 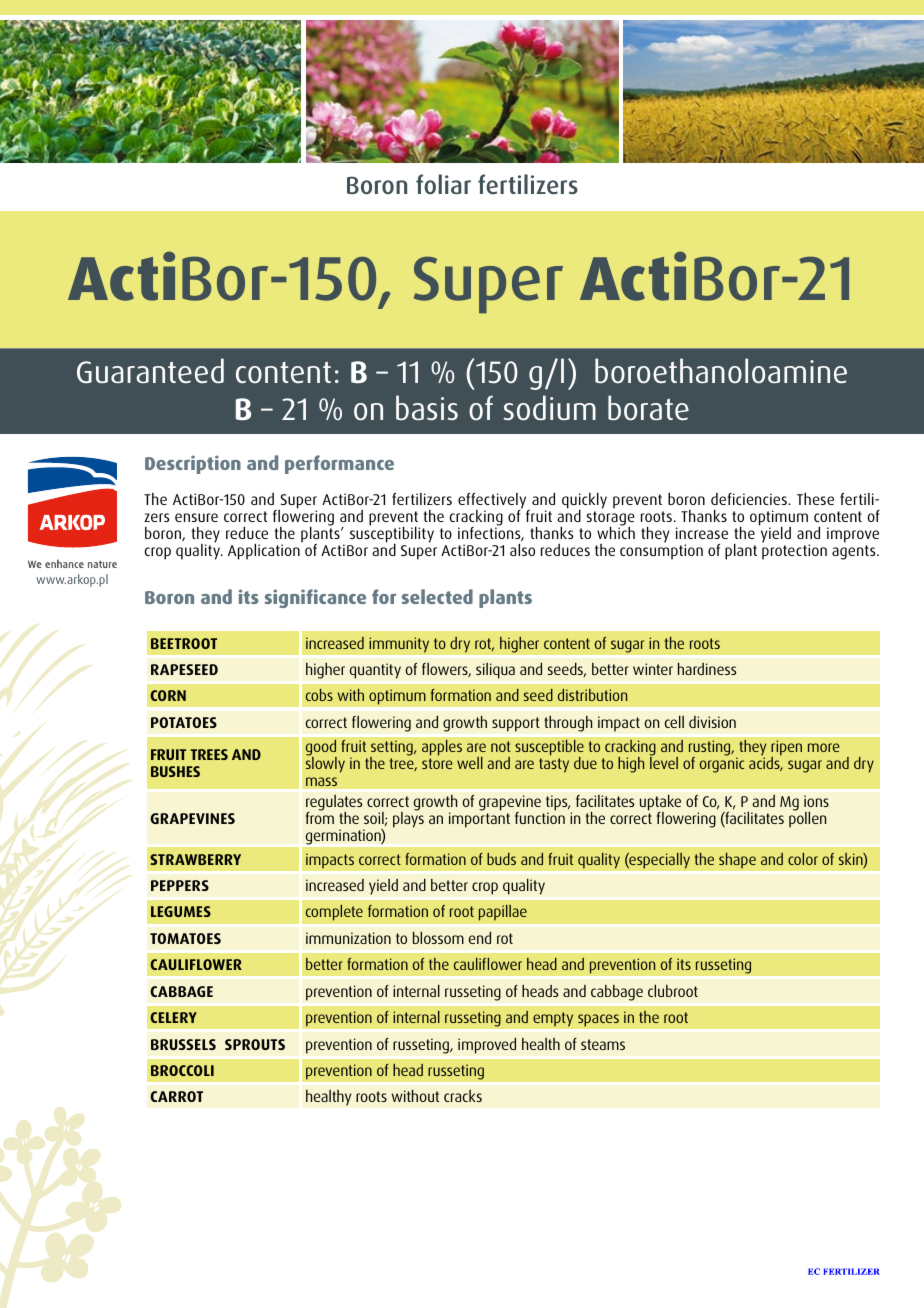 I want to click on foliar, so click(x=443, y=184).
